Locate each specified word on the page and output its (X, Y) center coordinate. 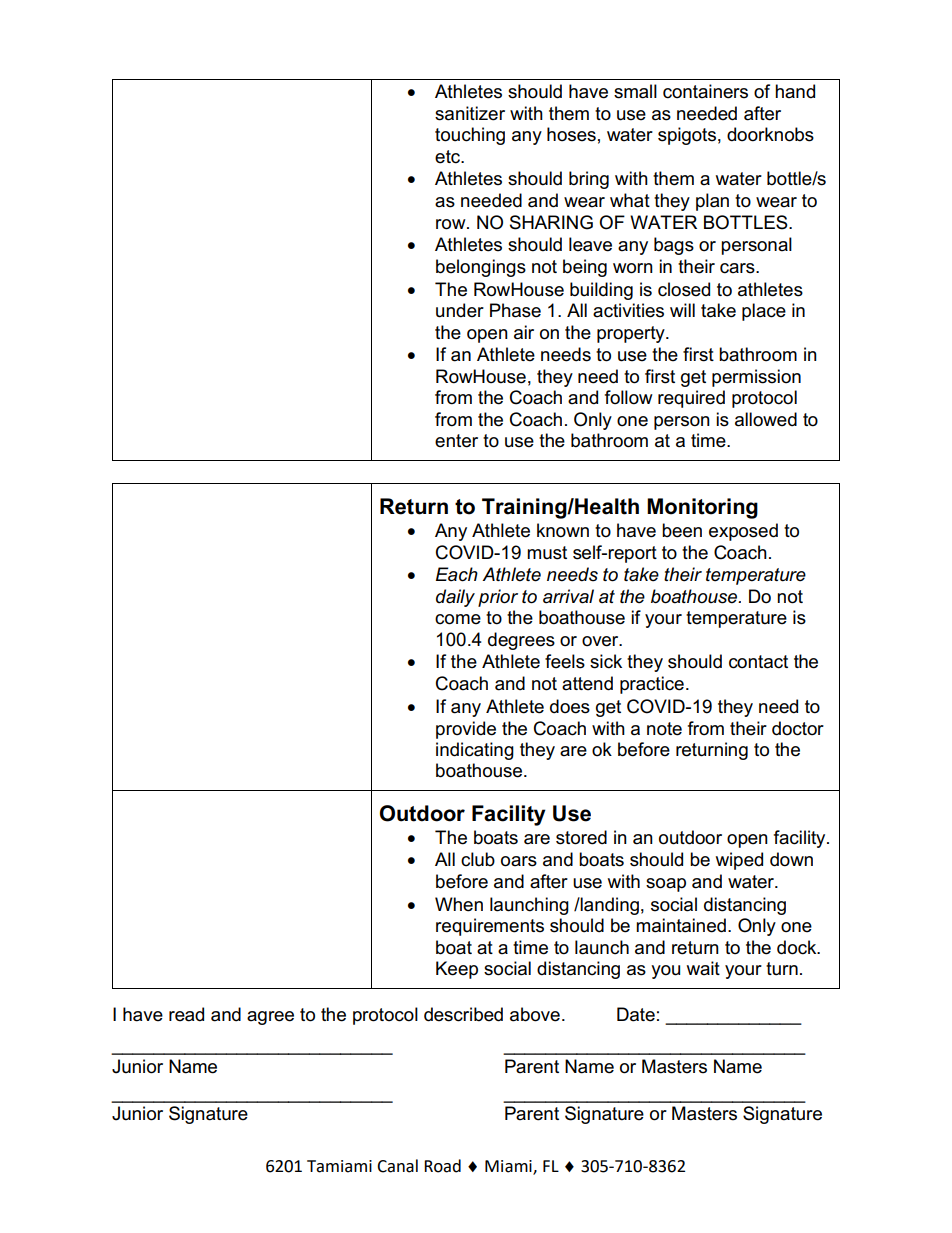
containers (705, 91)
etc (449, 157)
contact (758, 662)
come (458, 619)
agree (270, 1018)
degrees (521, 641)
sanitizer (470, 113)
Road (442, 1166)
